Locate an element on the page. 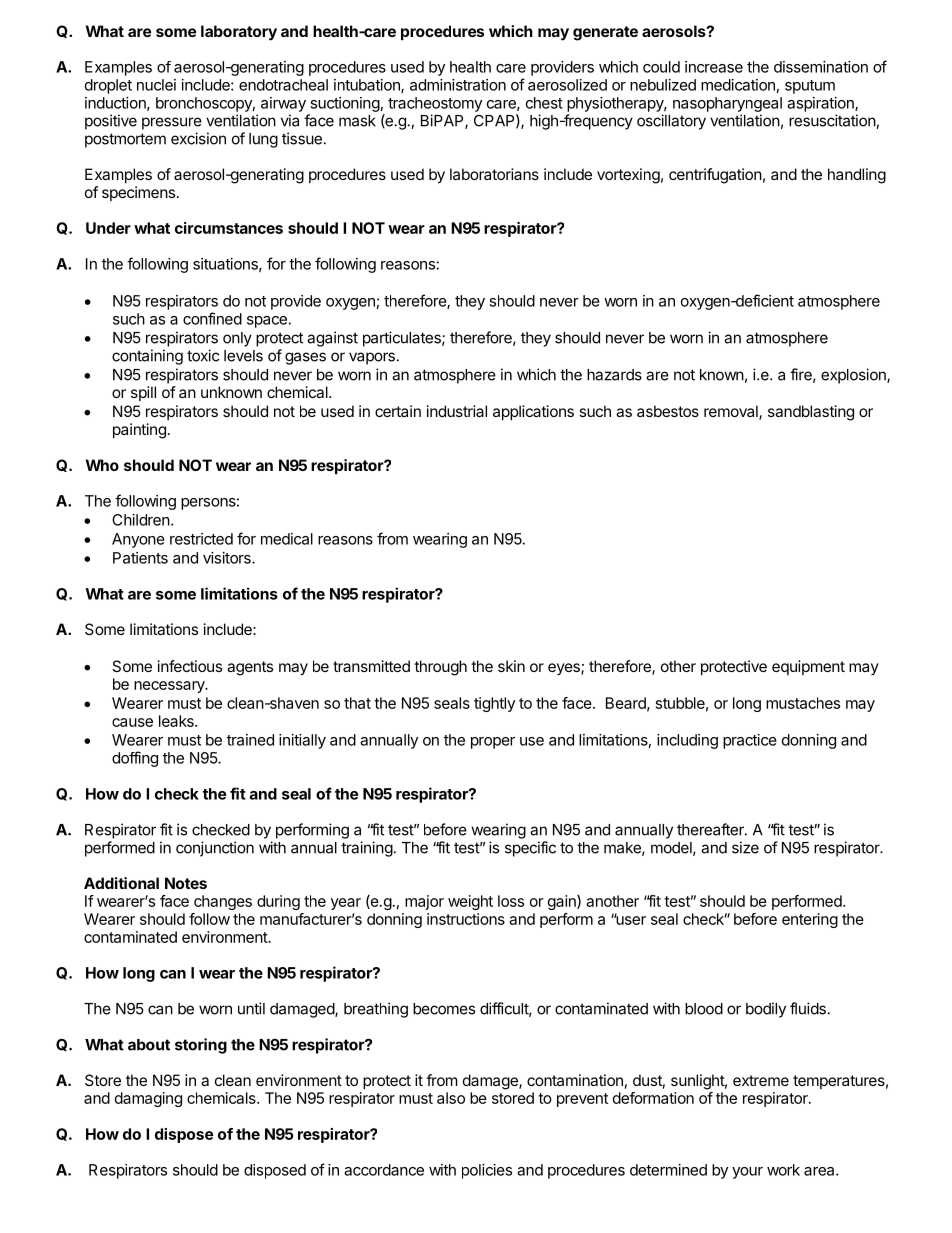  administration is located at coordinates (458, 85).
